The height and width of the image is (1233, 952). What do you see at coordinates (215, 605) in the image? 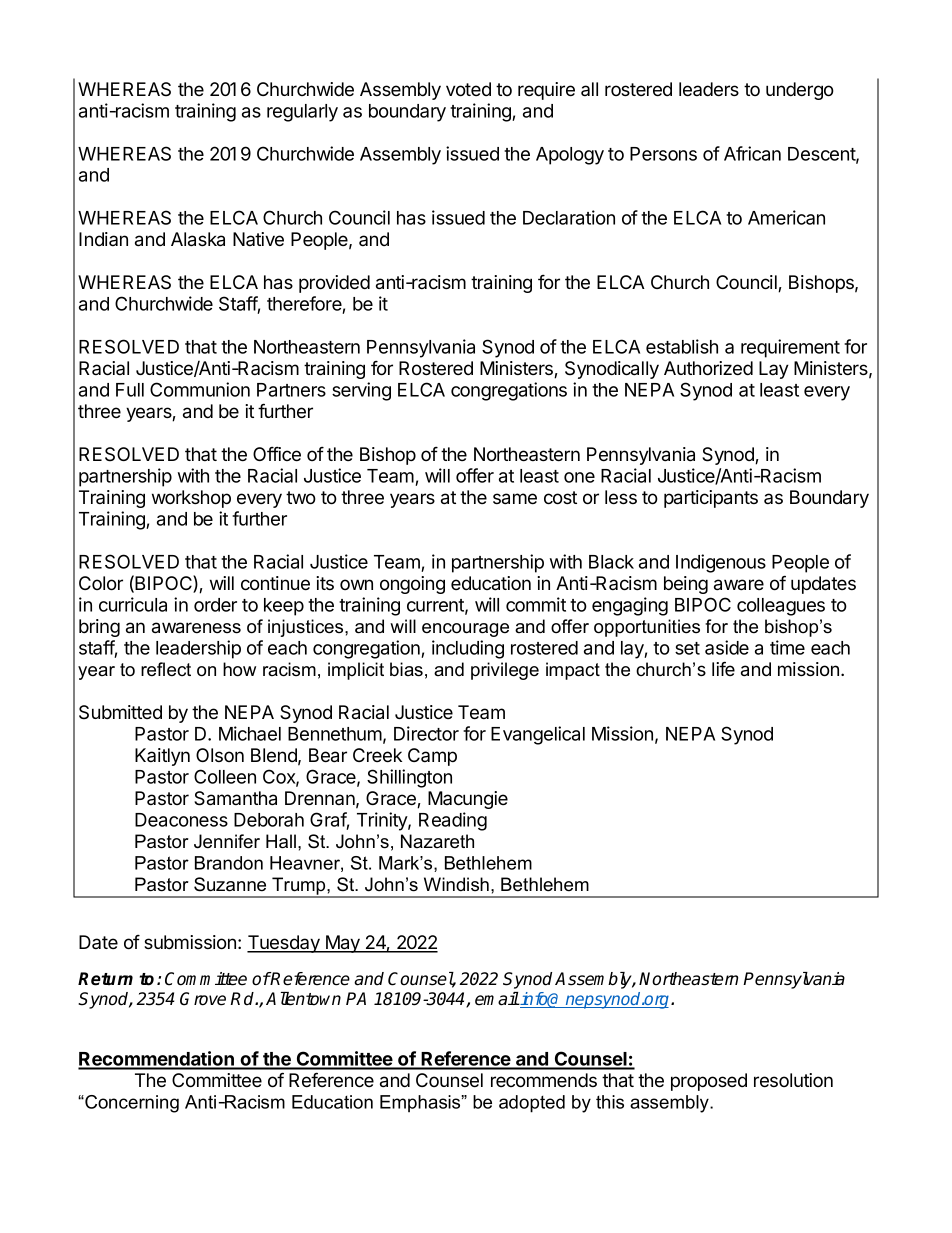
I see `order` at bounding box center [215, 605].
